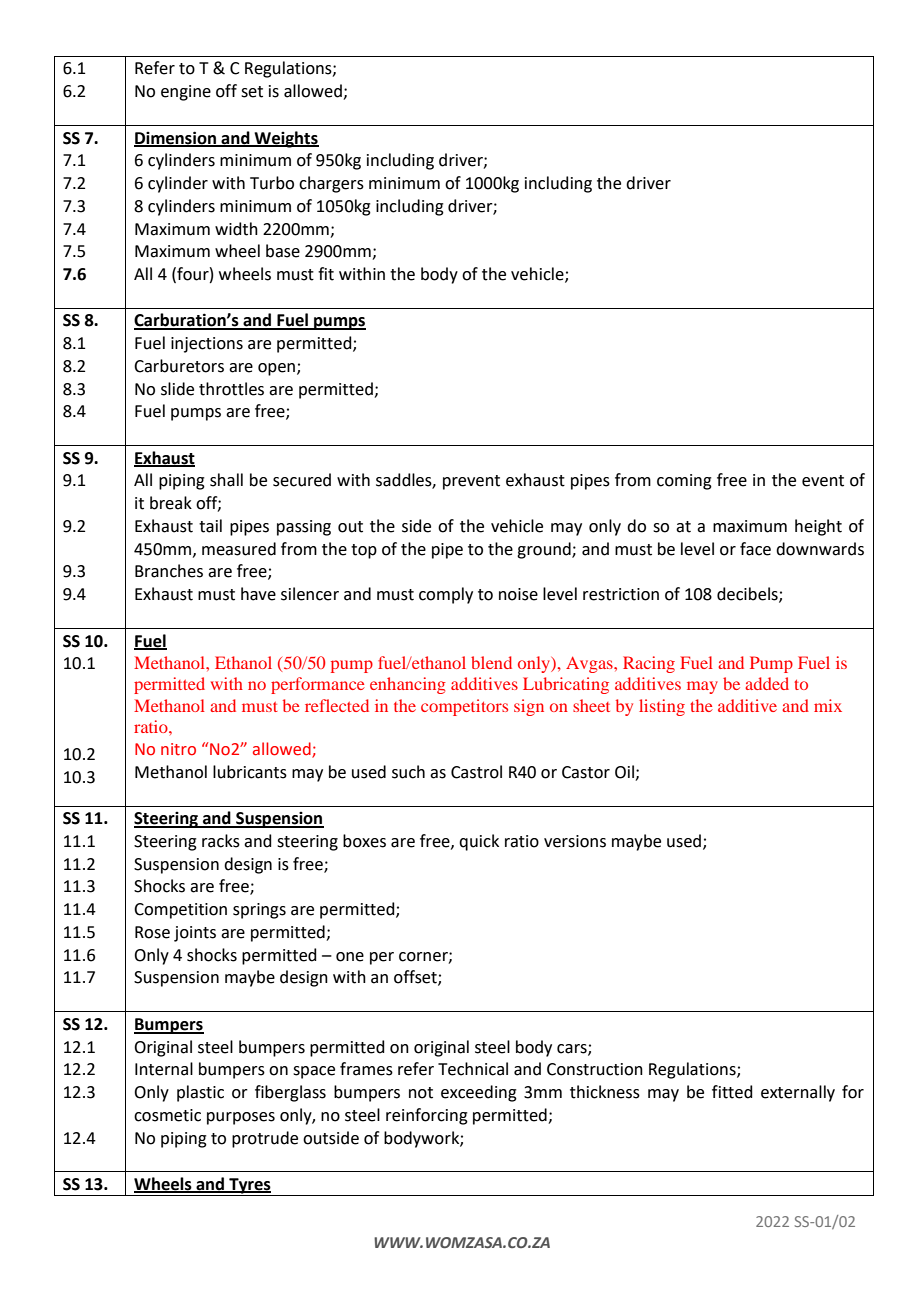 Image resolution: width=924 pixels, height=1308 pixels. Describe the element at coordinates (767, 683) in the screenshot. I see `added` at that location.
